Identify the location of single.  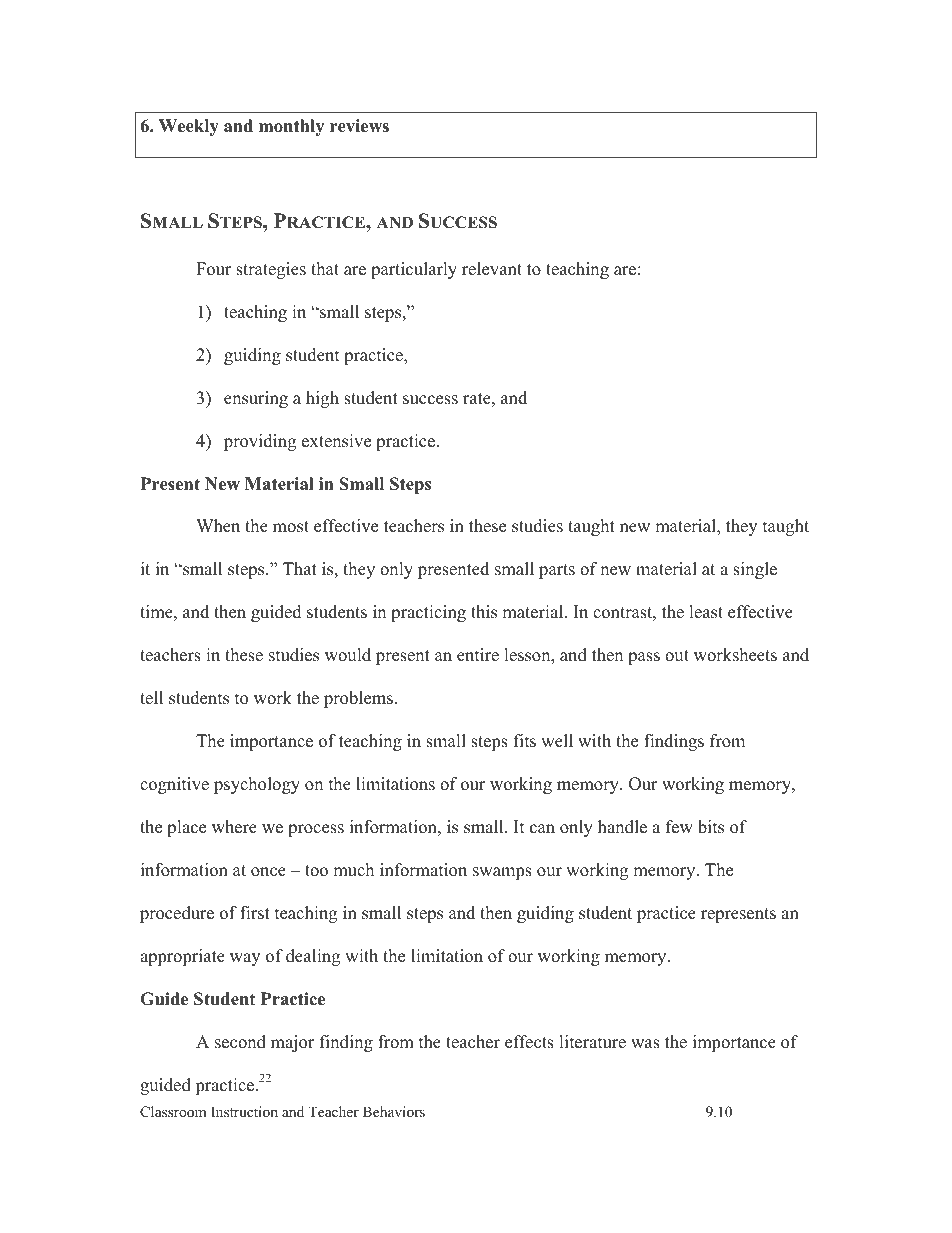
(755, 570).
